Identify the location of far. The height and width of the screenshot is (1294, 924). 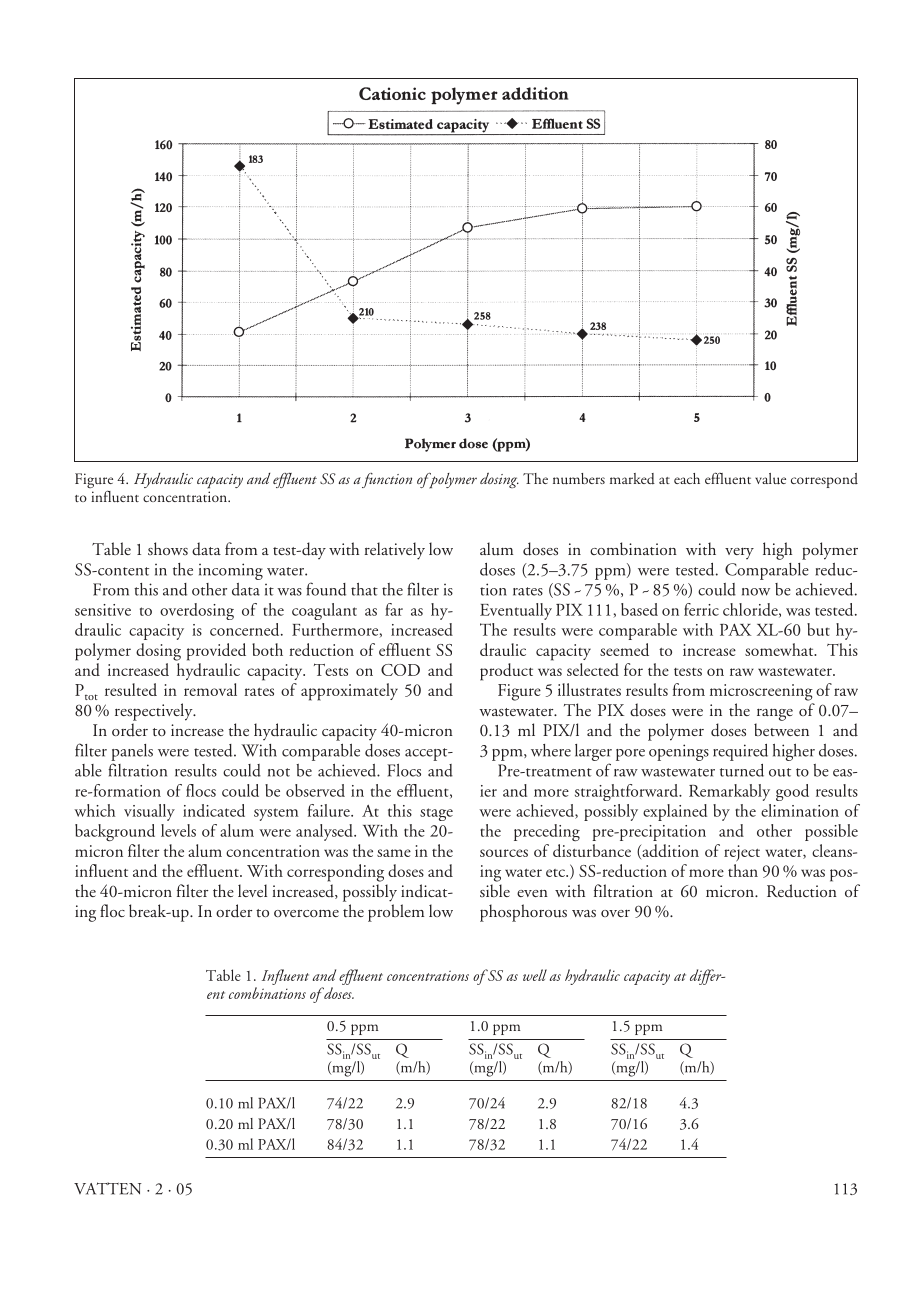
(394, 609).
